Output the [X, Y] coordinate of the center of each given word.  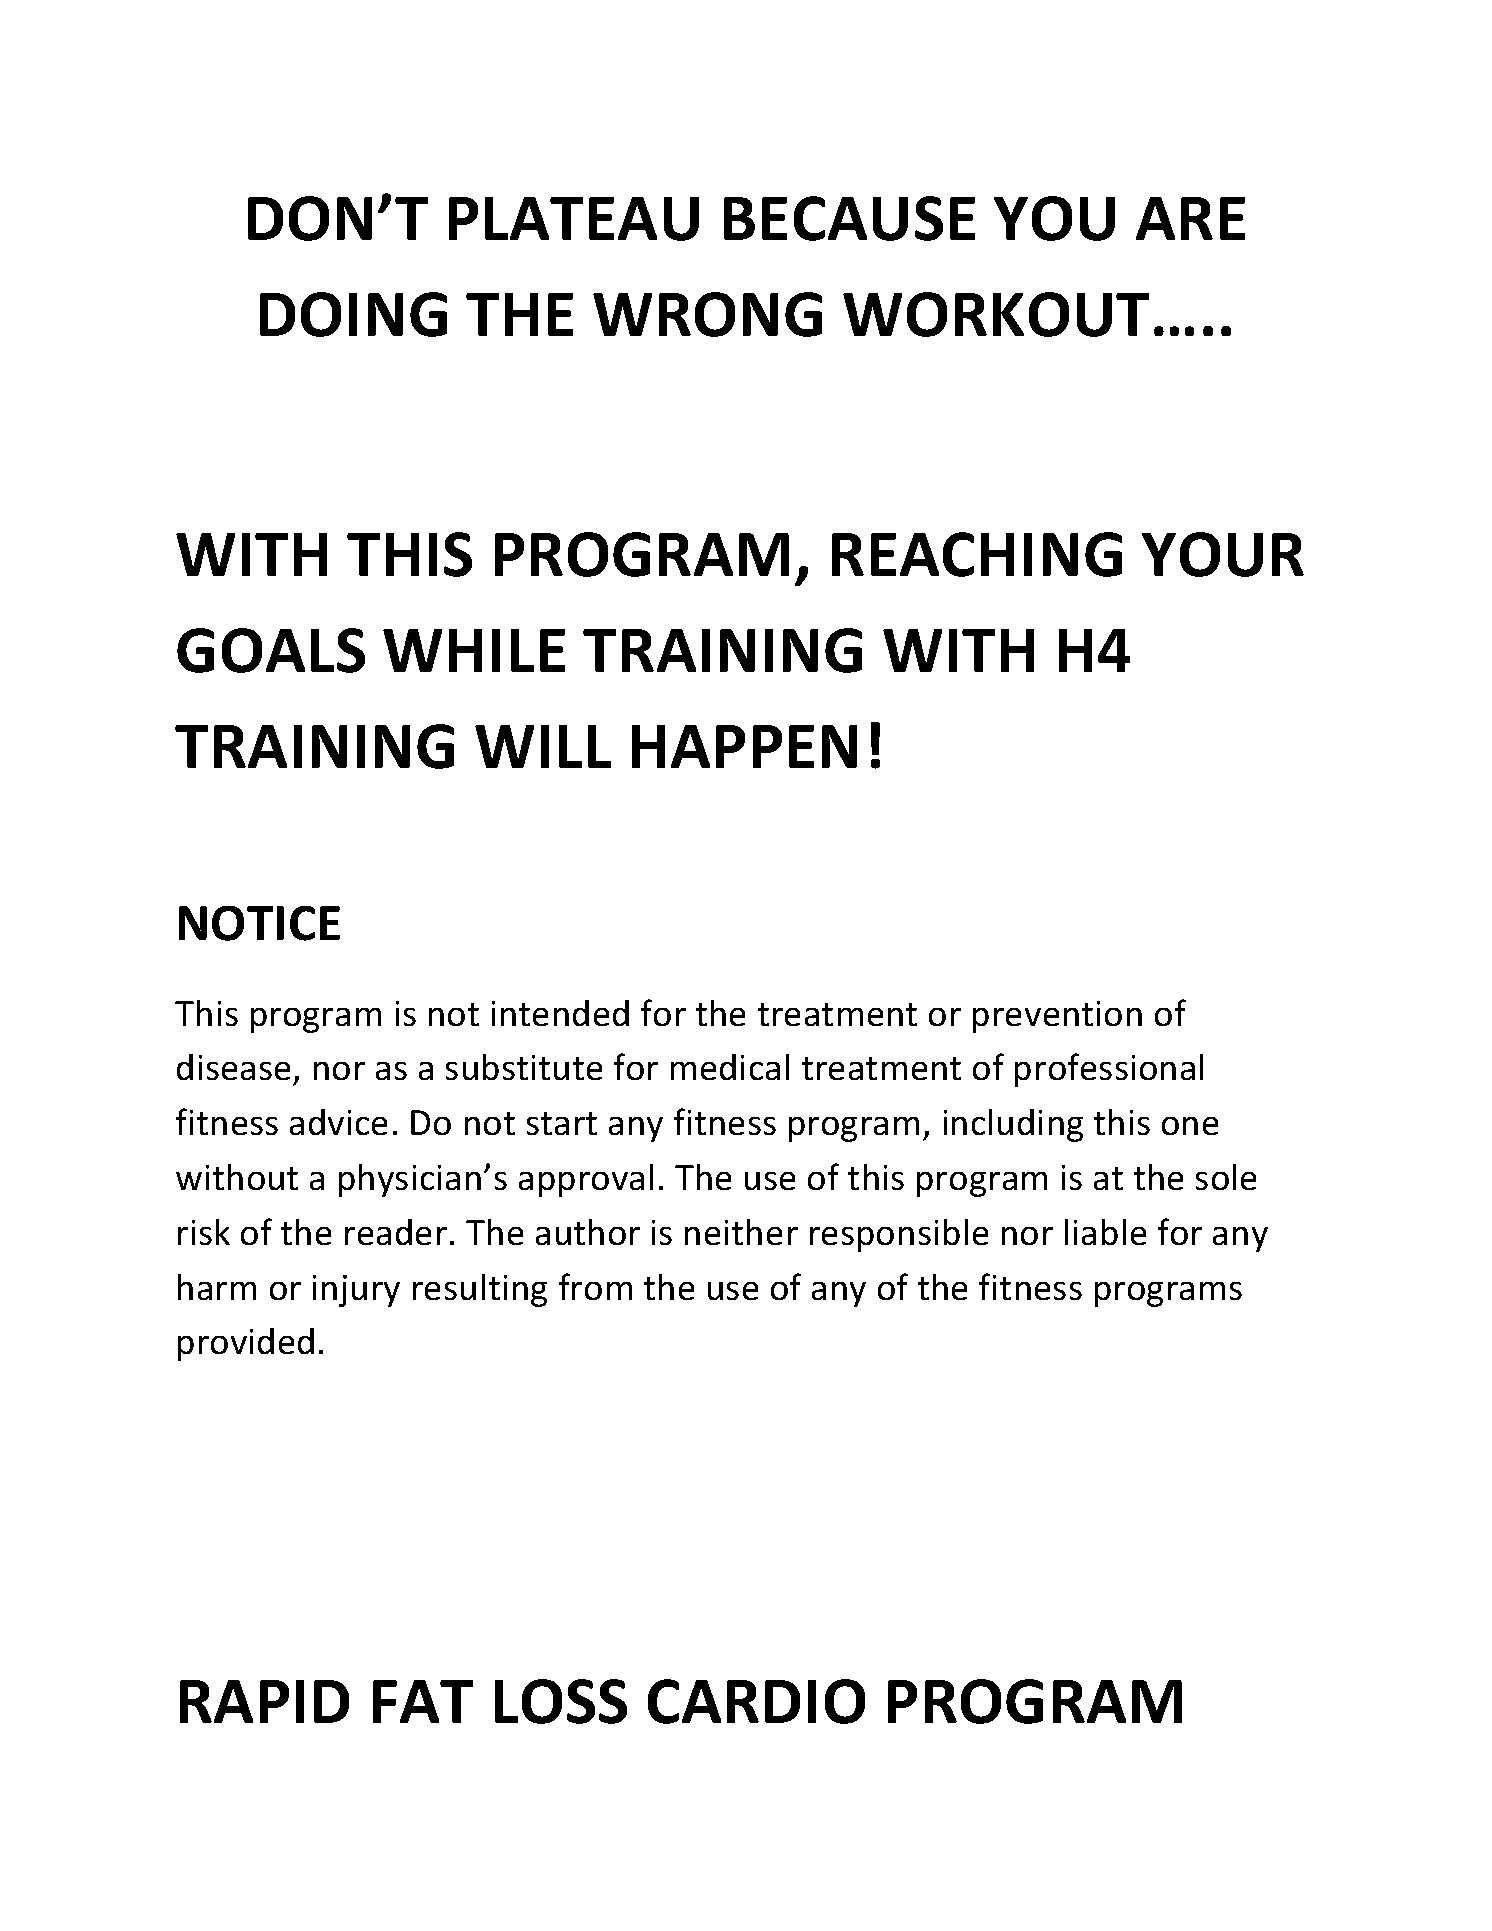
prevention [1057, 1017]
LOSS [561, 1701]
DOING [353, 314]
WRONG [707, 314]
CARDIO [756, 1701]
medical [730, 1067]
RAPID [264, 1701]
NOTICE [259, 923]
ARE [1190, 218]
